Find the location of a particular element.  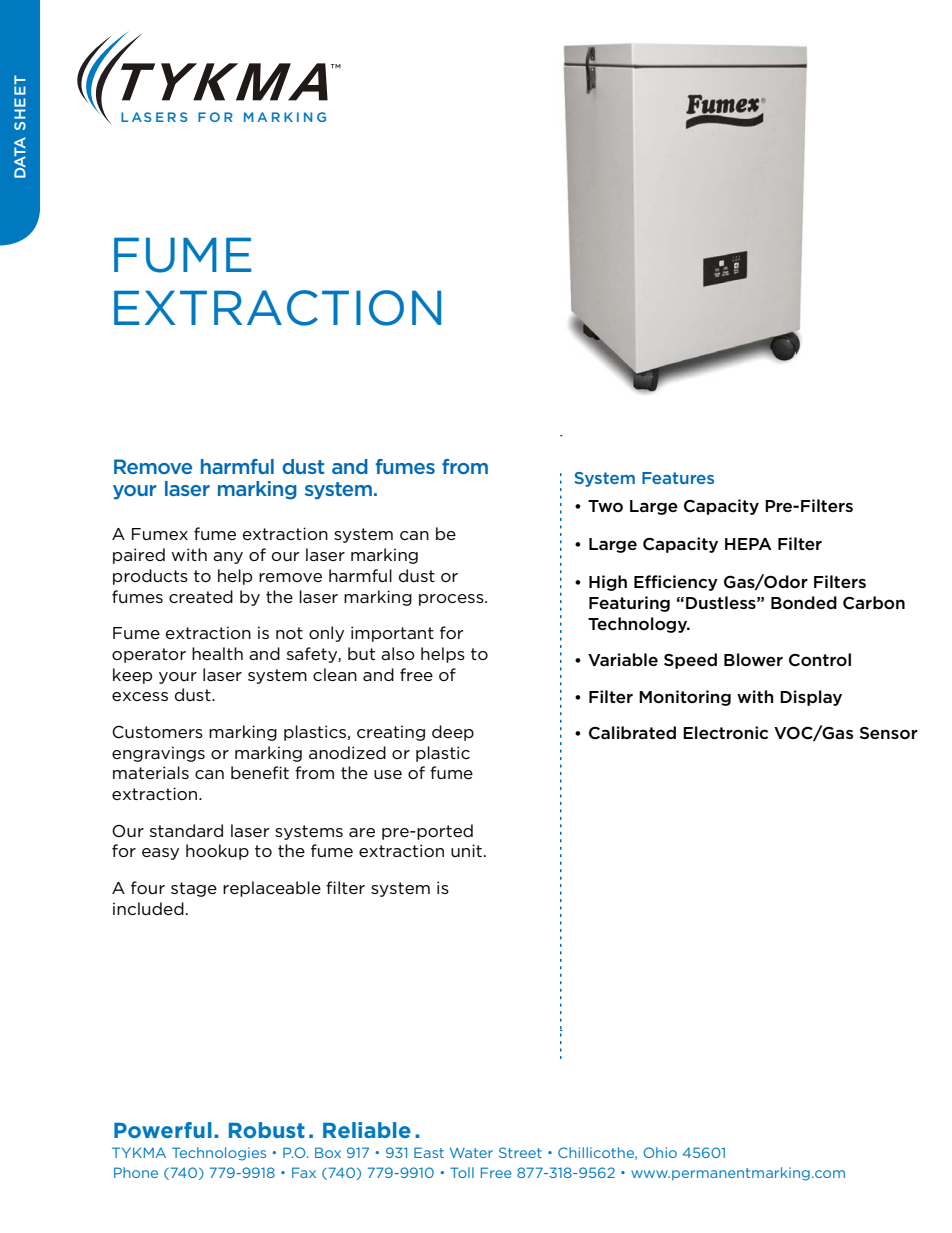

Electronic is located at coordinates (725, 733).
